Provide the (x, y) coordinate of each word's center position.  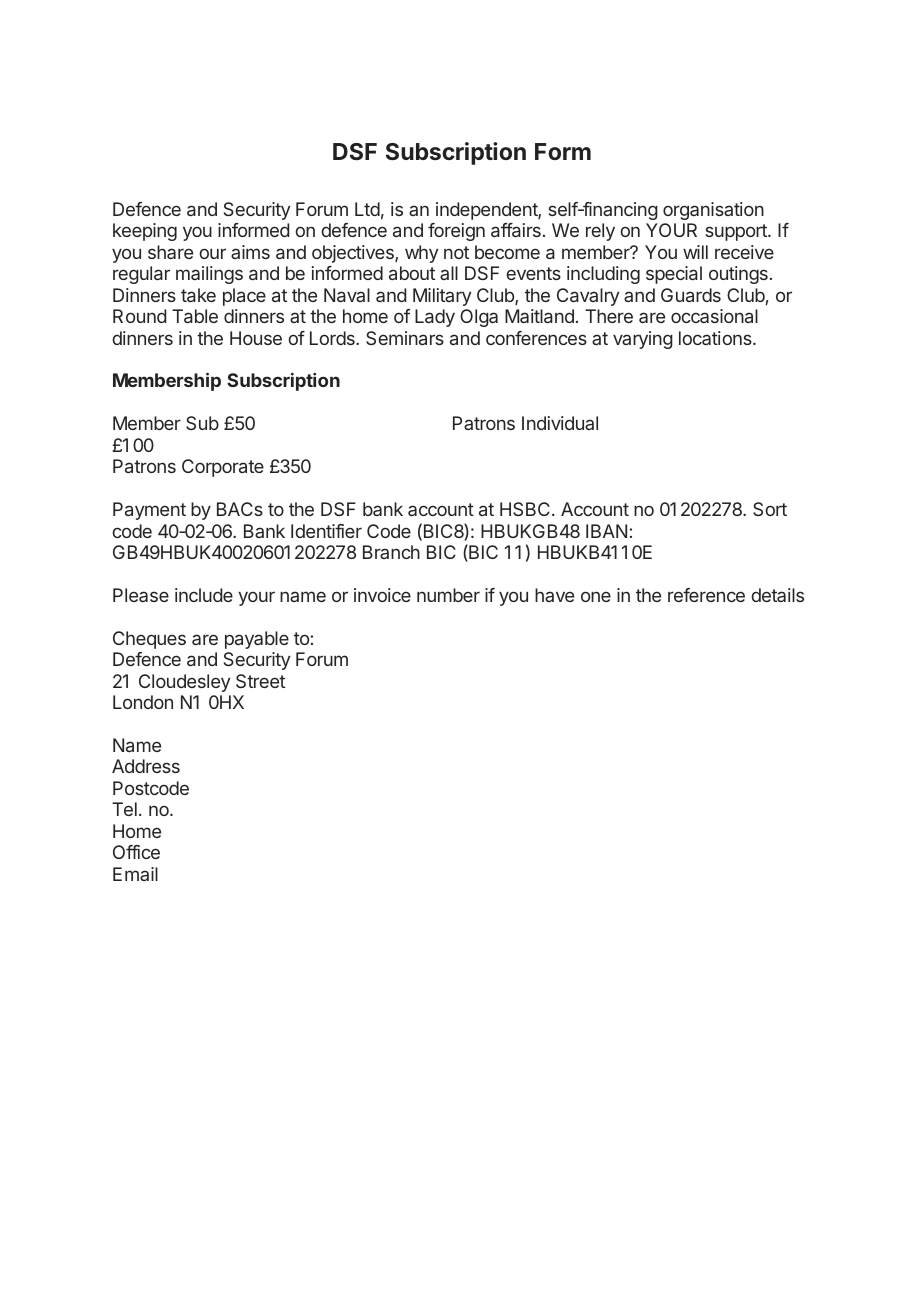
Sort (770, 509)
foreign (456, 232)
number (448, 595)
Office (136, 852)
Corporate (223, 468)
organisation (713, 211)
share (170, 252)
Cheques (149, 640)
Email (135, 874)
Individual (560, 423)
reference (706, 595)
